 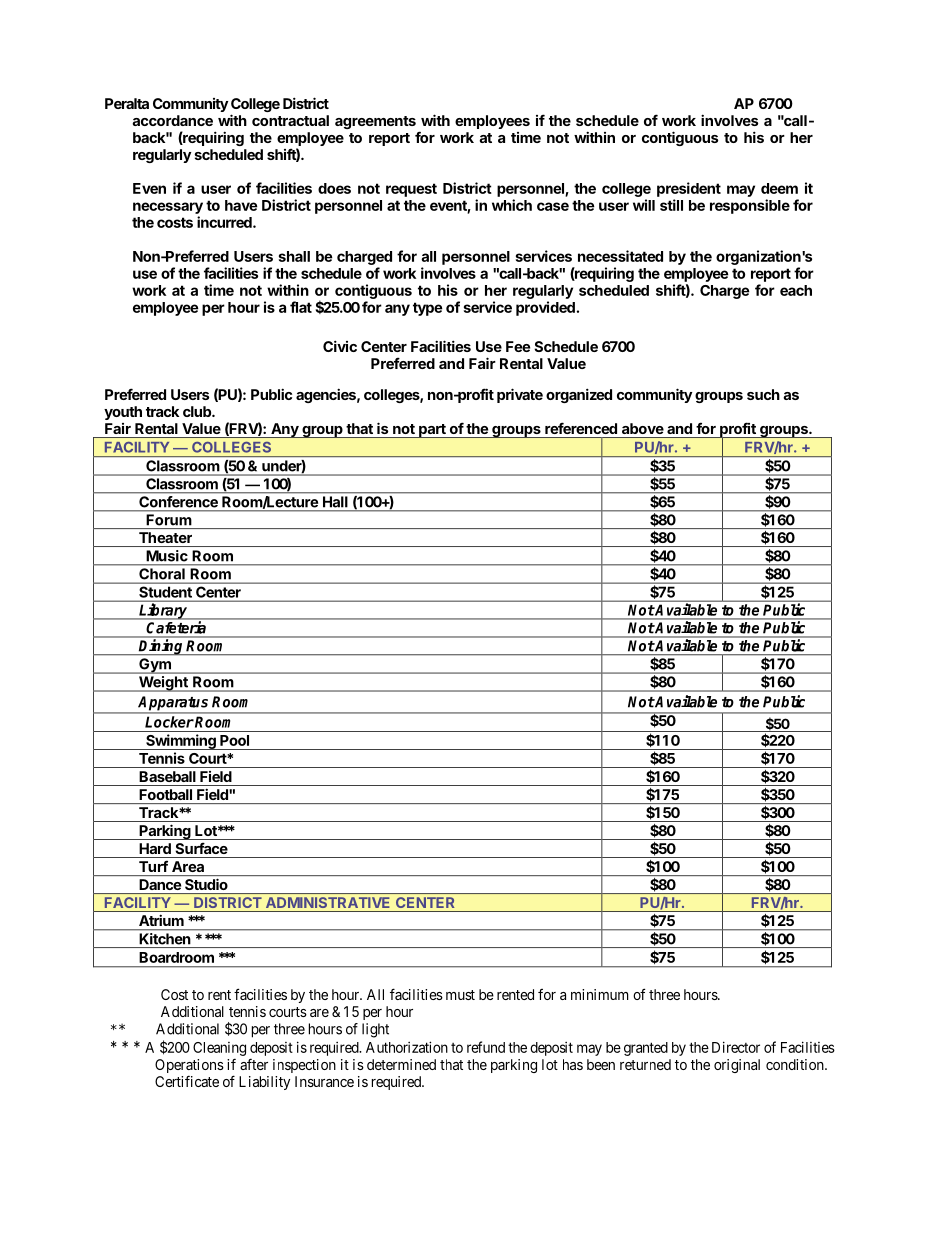 What do you see at coordinates (736, 1047) in the screenshot?
I see `Director` at bounding box center [736, 1047].
